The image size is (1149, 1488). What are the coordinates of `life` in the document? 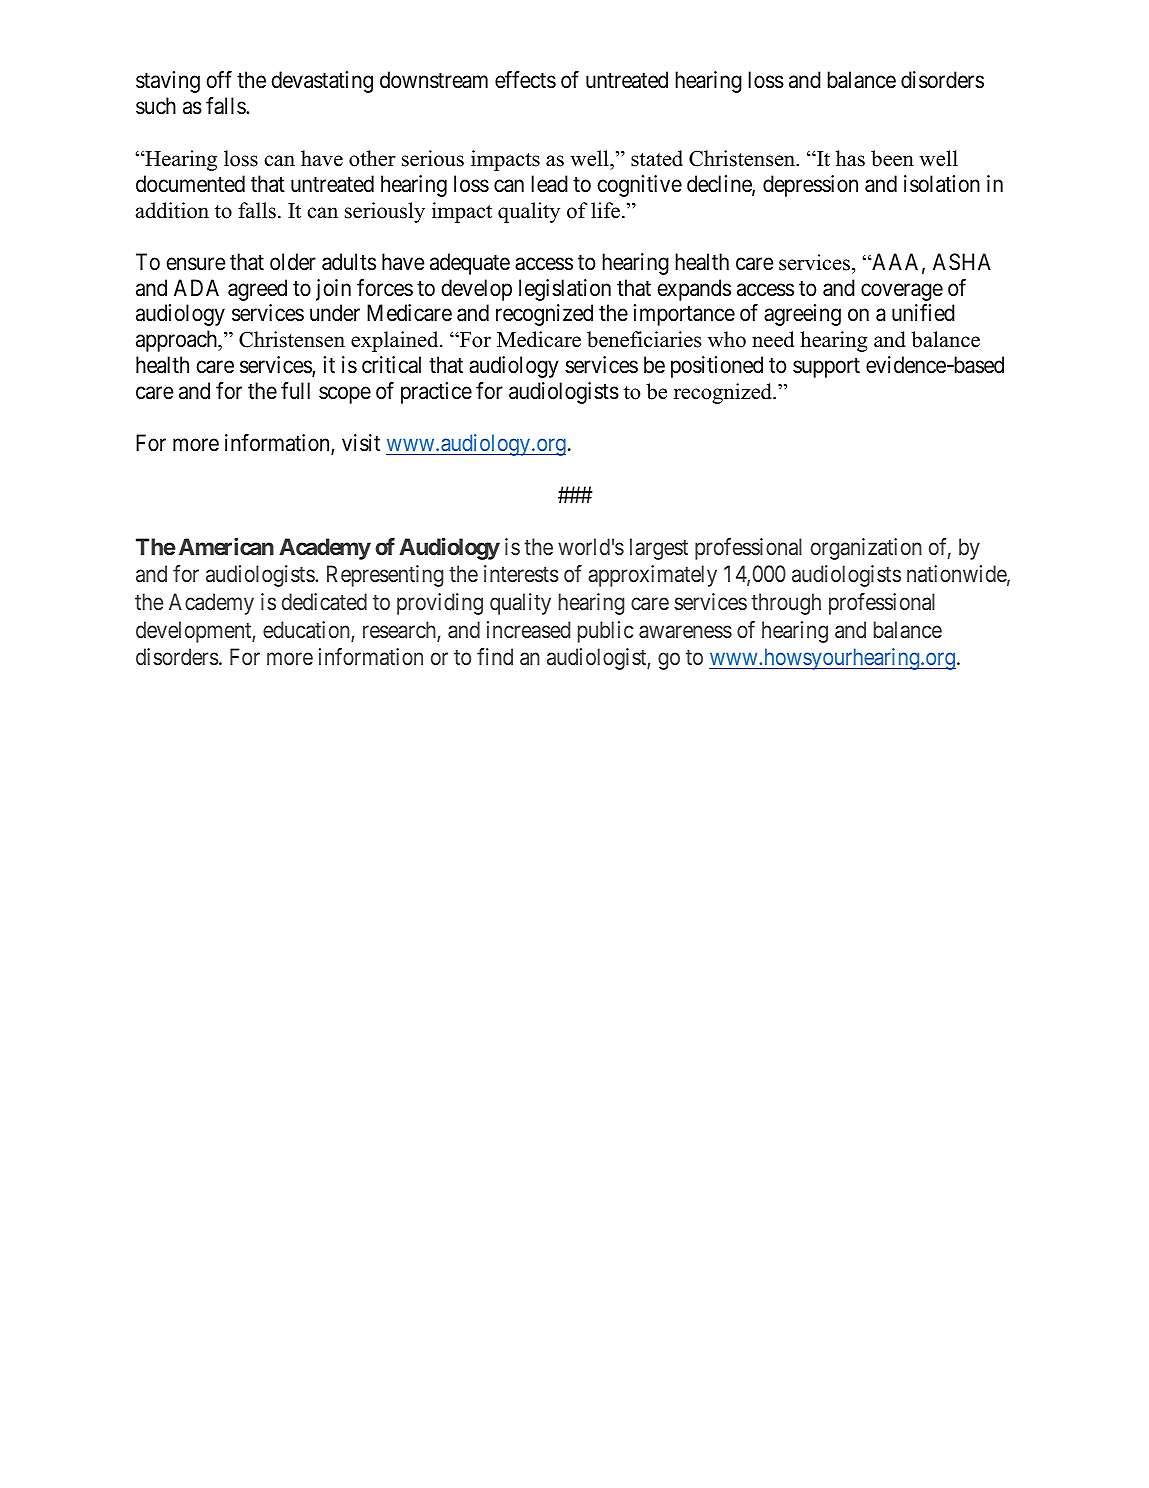 It's located at (607, 210).
